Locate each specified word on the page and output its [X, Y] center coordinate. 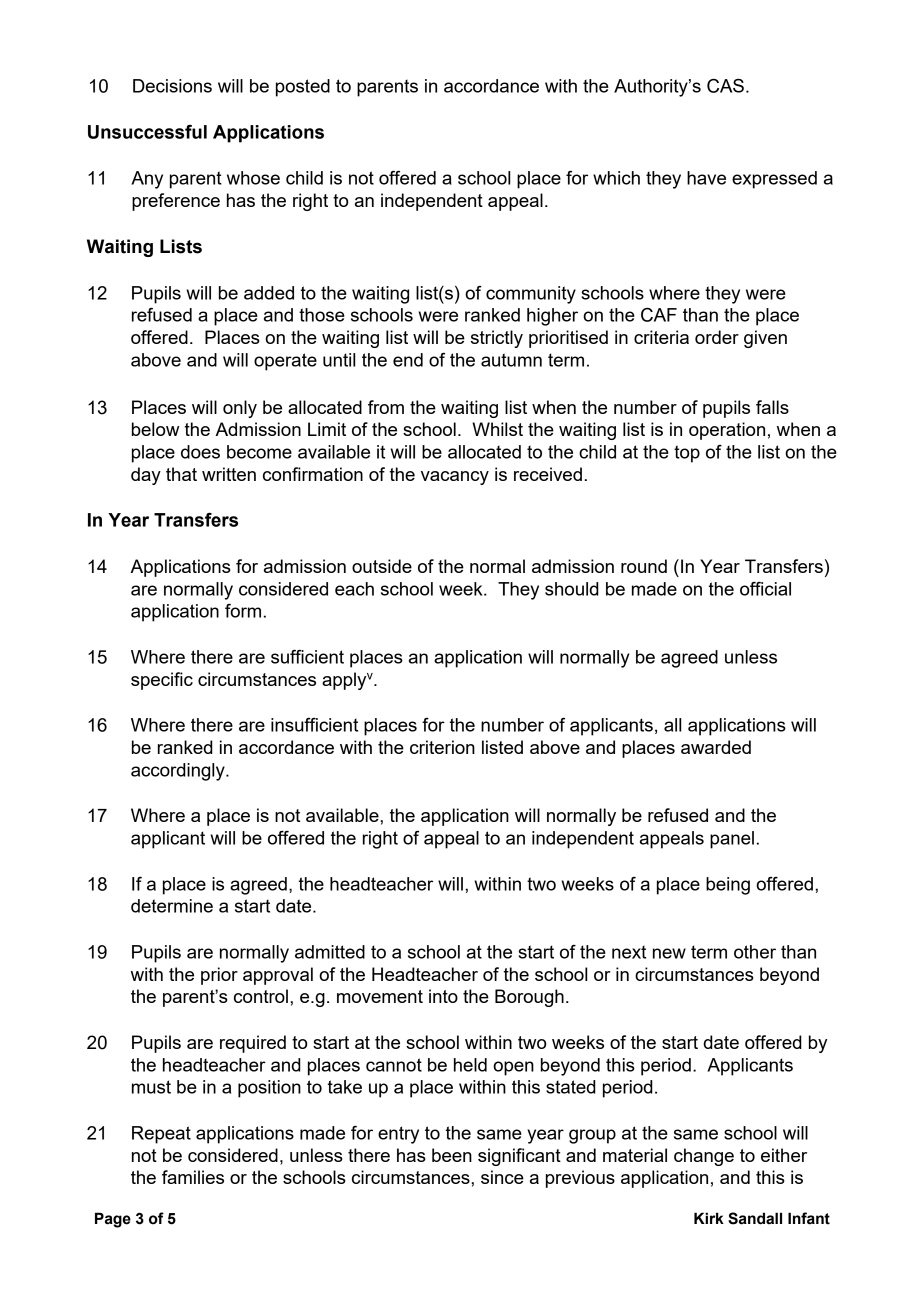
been [452, 1155]
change [704, 1157]
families [193, 1177]
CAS [725, 86]
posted [303, 88]
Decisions [172, 86]
